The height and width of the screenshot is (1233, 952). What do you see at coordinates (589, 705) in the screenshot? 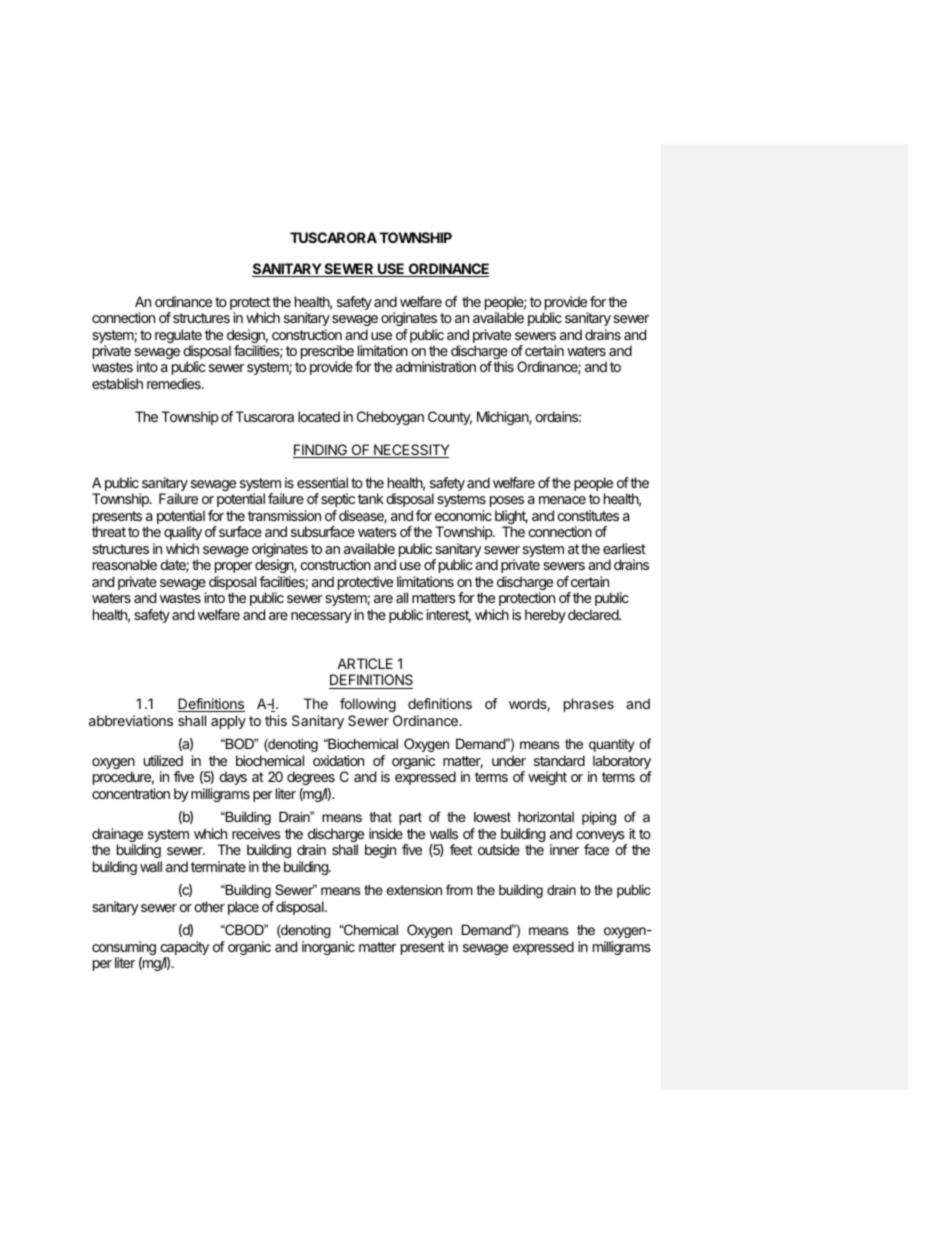
I see `phrases` at bounding box center [589, 705].
